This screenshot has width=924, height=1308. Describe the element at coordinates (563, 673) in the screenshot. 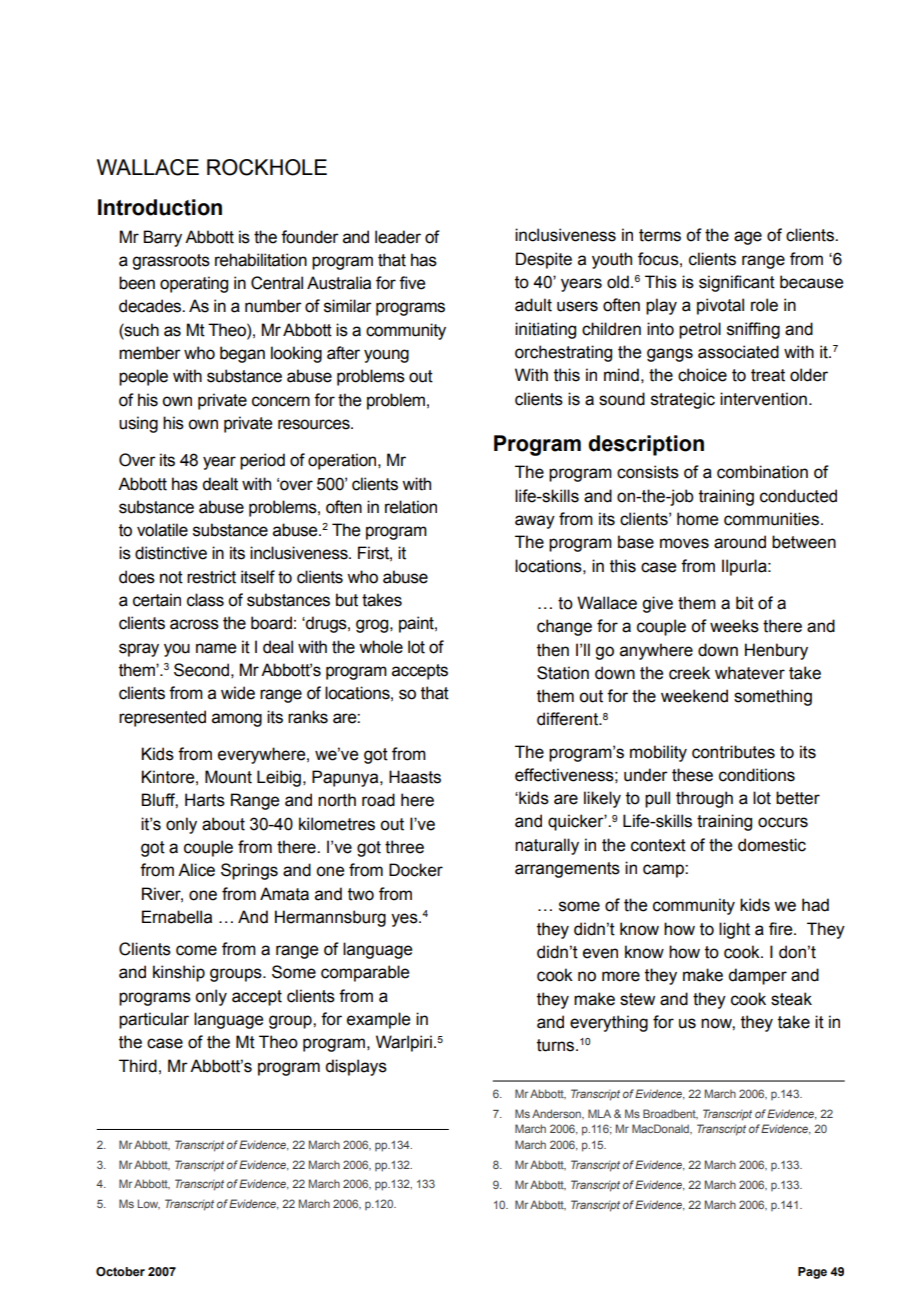

I see `Station` at that location.
